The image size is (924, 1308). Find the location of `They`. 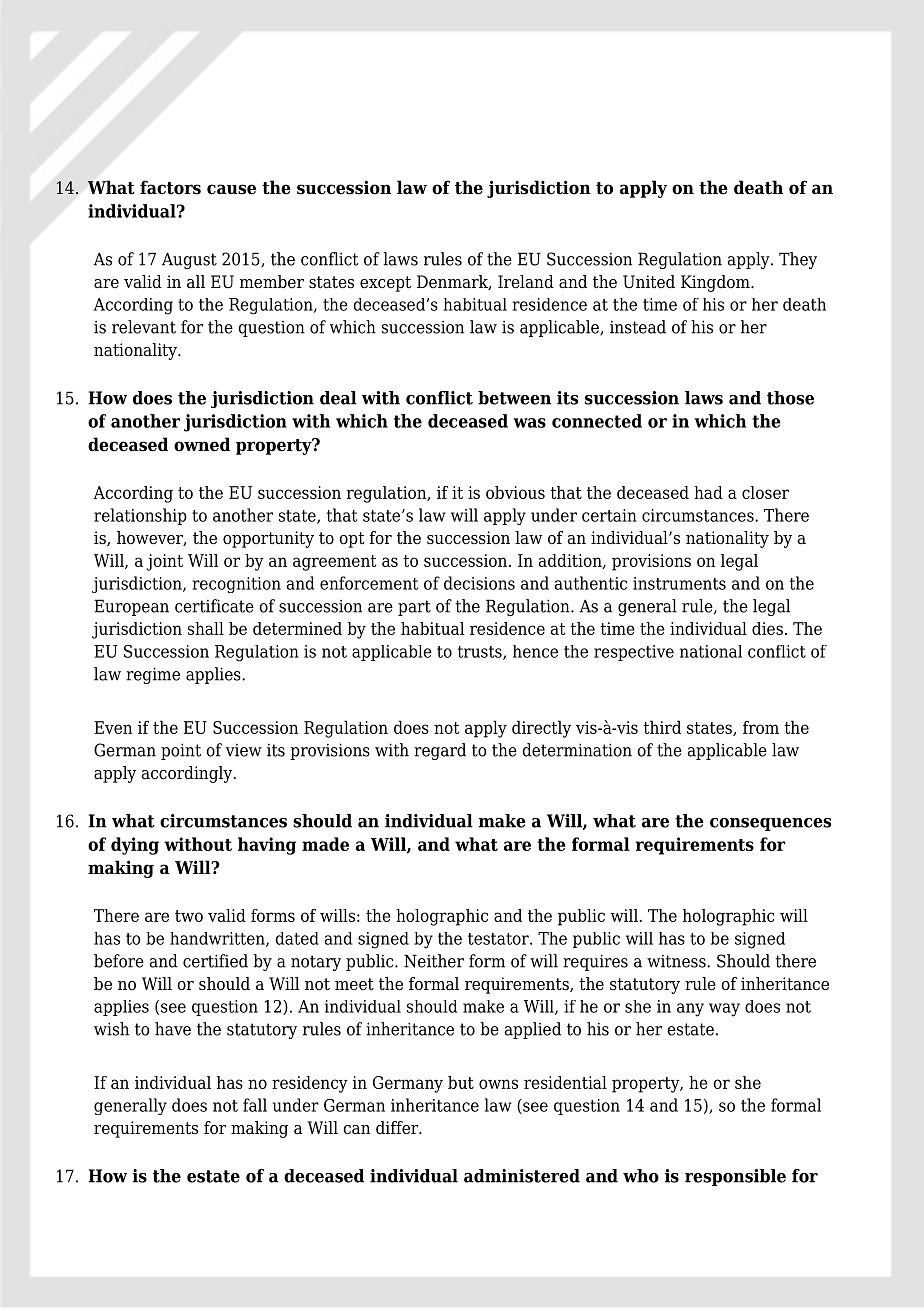

They is located at coordinates (798, 260).
